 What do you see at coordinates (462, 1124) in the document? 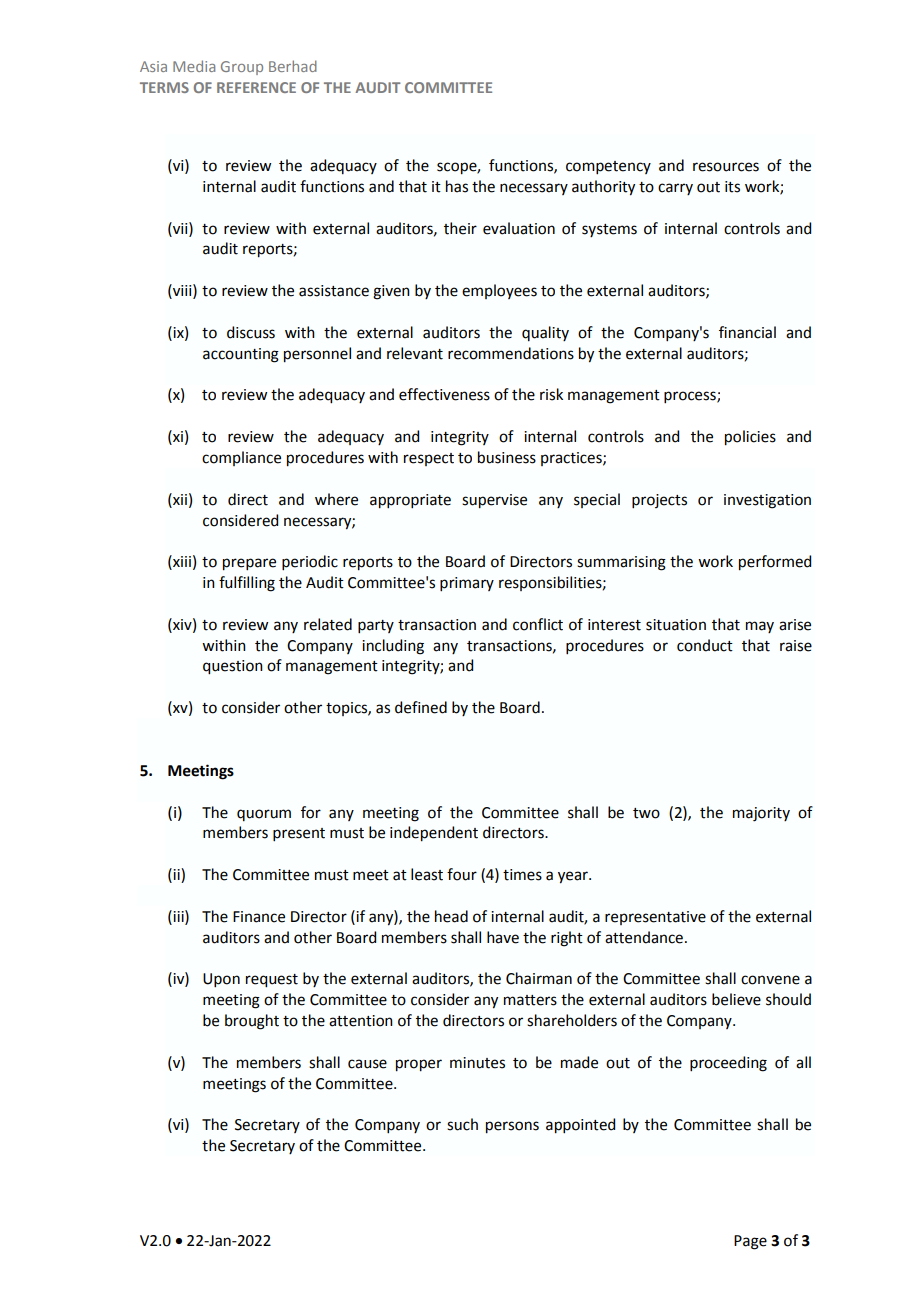
I see `such` at bounding box center [462, 1124].
